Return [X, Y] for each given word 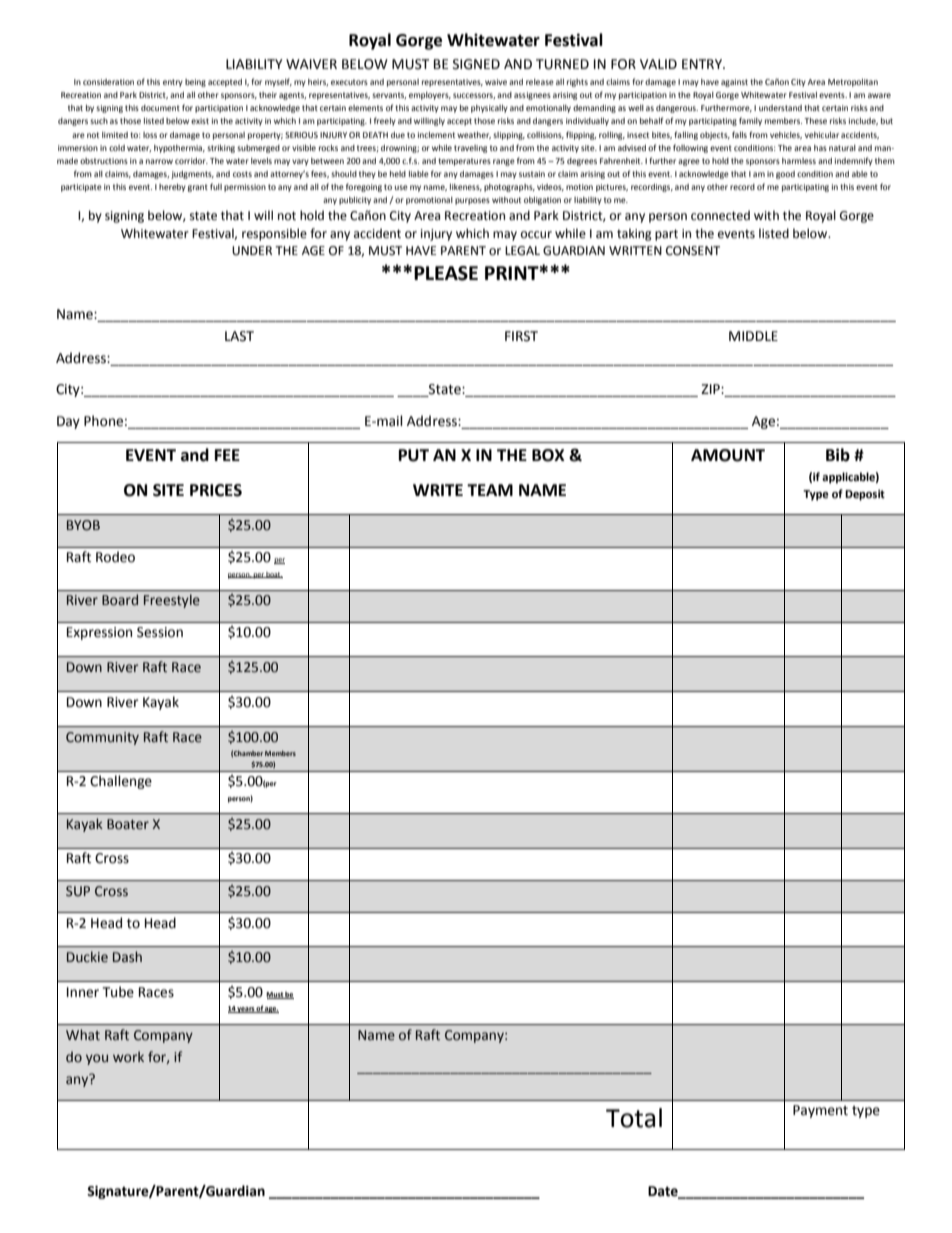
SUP [78, 891]
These [815, 121]
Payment [820, 1111]
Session [160, 632]
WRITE [438, 490]
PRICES [216, 490]
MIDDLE [753, 336]
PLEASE [446, 273]
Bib [838, 455]
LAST [239, 336]
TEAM [490, 490]
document [160, 108]
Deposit [865, 495]
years [246, 1010]
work [128, 1057]
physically [489, 109]
